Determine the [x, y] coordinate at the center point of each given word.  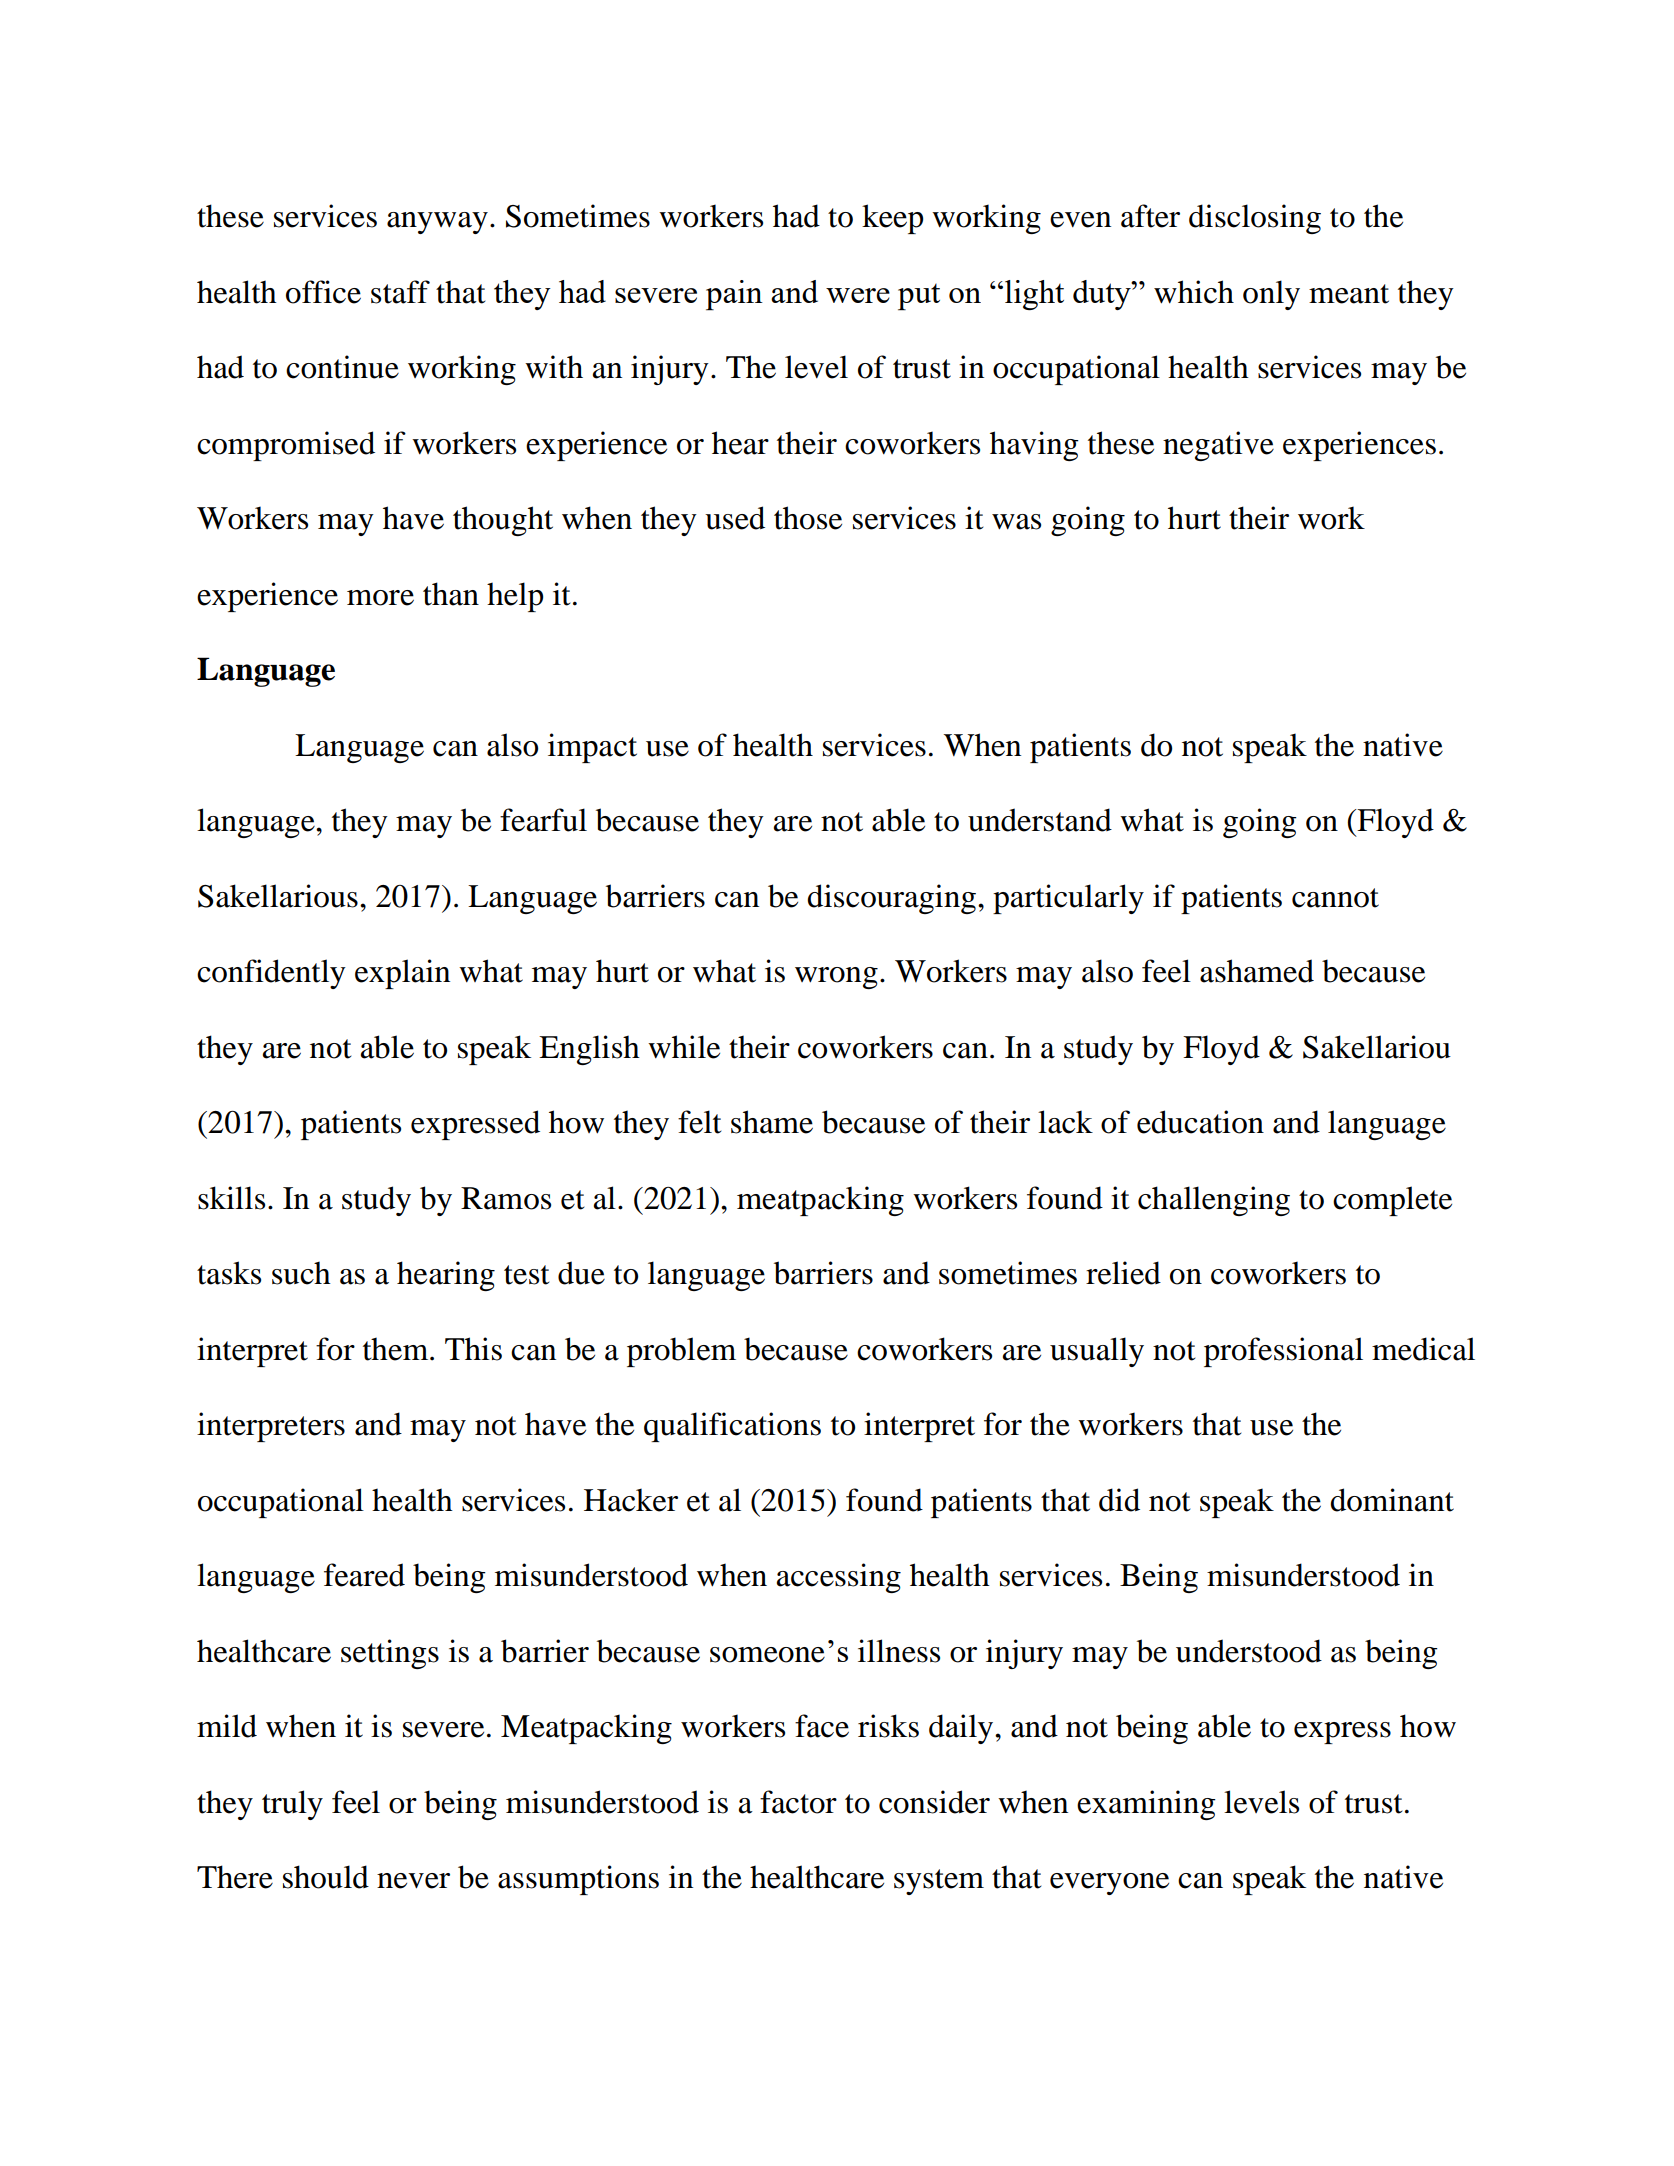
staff [400, 292]
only [1271, 295]
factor [798, 1802]
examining [1146, 1805]
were [858, 295]
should [326, 1877]
